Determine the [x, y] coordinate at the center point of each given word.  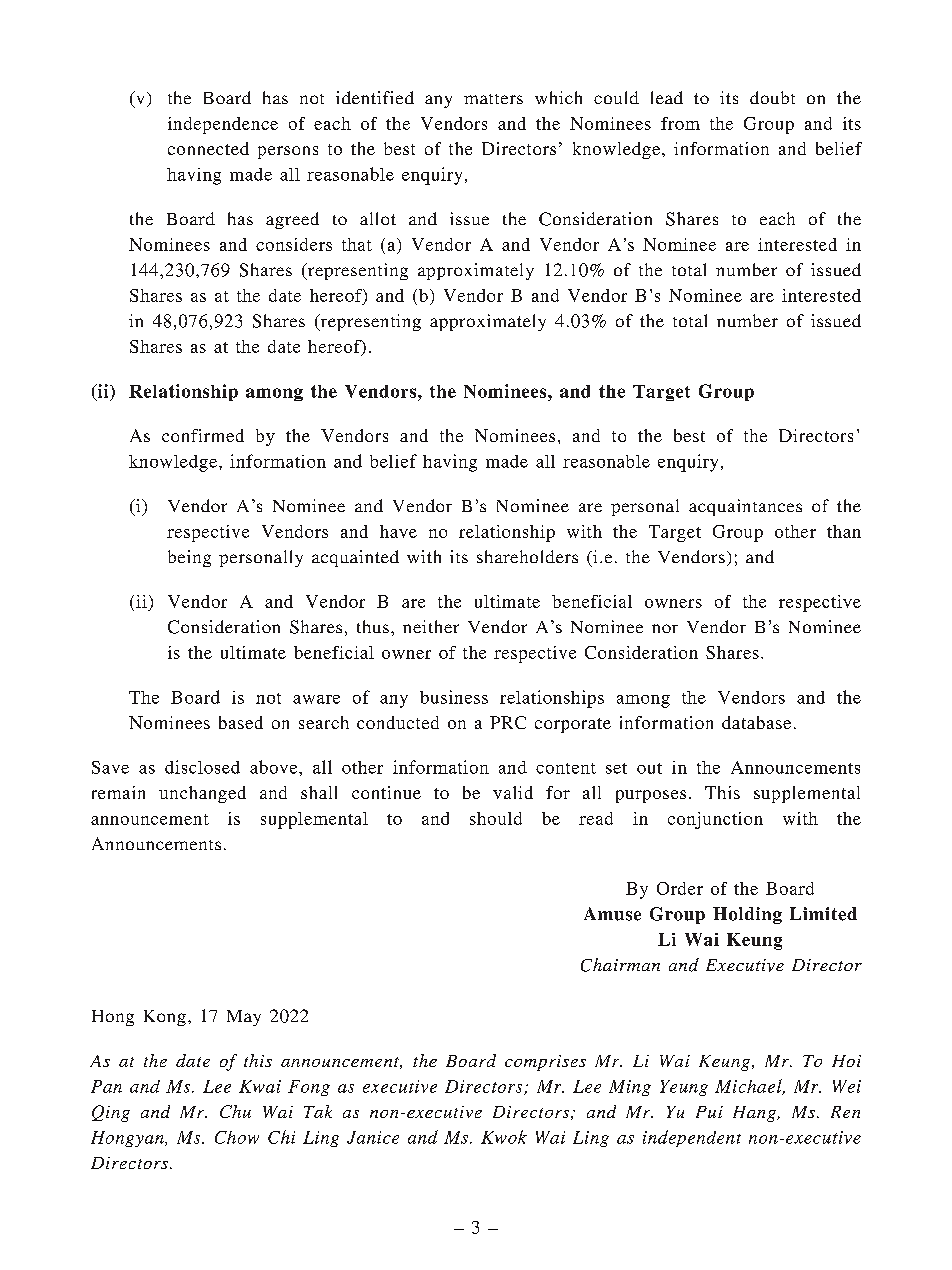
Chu [235, 1111]
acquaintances [745, 507]
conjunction [715, 820]
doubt [772, 97]
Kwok [504, 1137]
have [398, 531]
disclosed [202, 767]
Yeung [684, 1088]
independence [223, 125]
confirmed [203, 435]
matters [493, 99]
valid [513, 792]
